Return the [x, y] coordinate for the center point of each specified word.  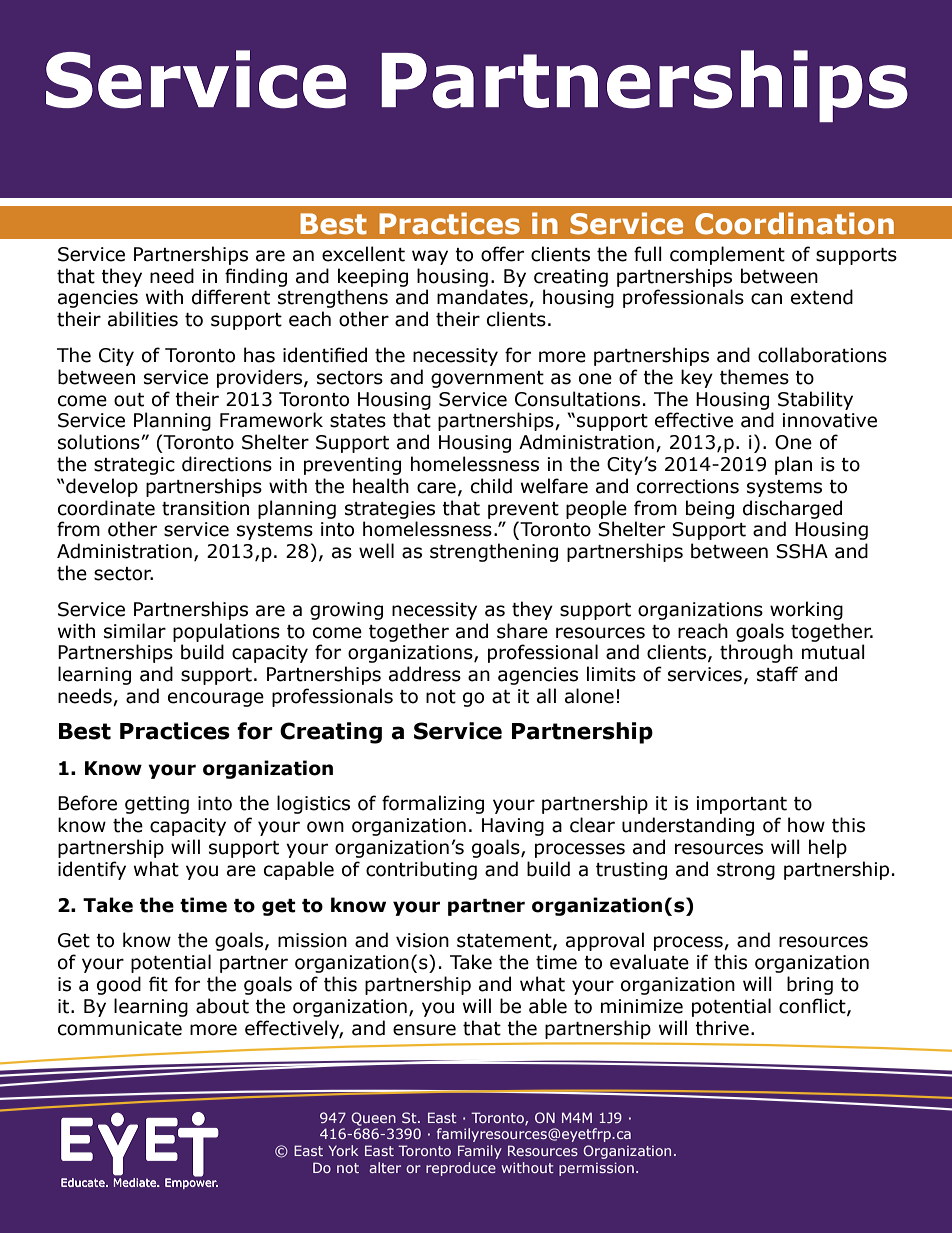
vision [422, 940]
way [430, 257]
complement [727, 255]
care [436, 488]
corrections [688, 486]
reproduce [461, 1169]
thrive [722, 1028]
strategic [134, 466]
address [425, 674]
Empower [191, 1182]
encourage [216, 699]
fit [158, 984]
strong [746, 871]
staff [777, 674]
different [231, 297]
